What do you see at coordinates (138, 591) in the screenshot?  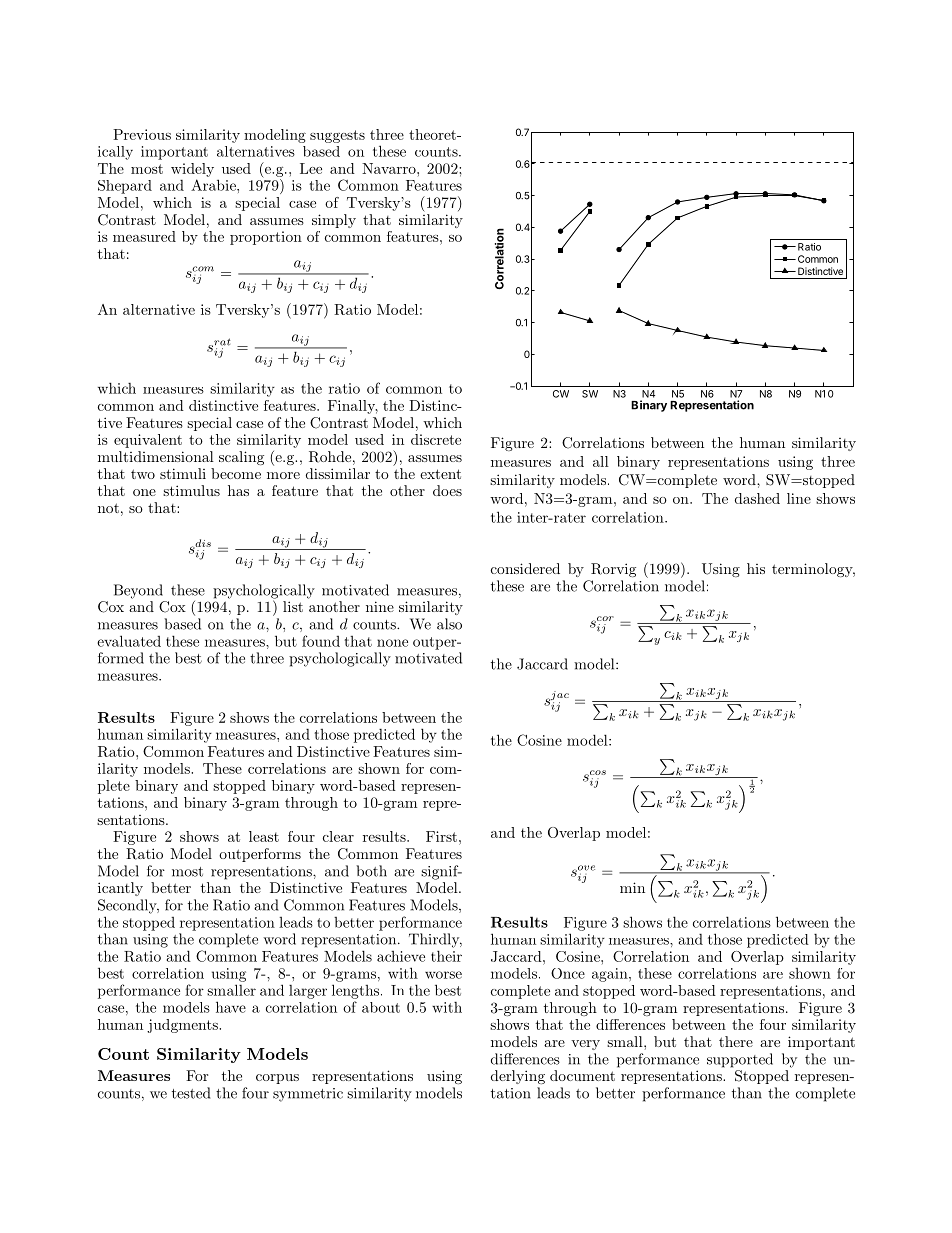 I see `Beyond` at bounding box center [138, 591].
